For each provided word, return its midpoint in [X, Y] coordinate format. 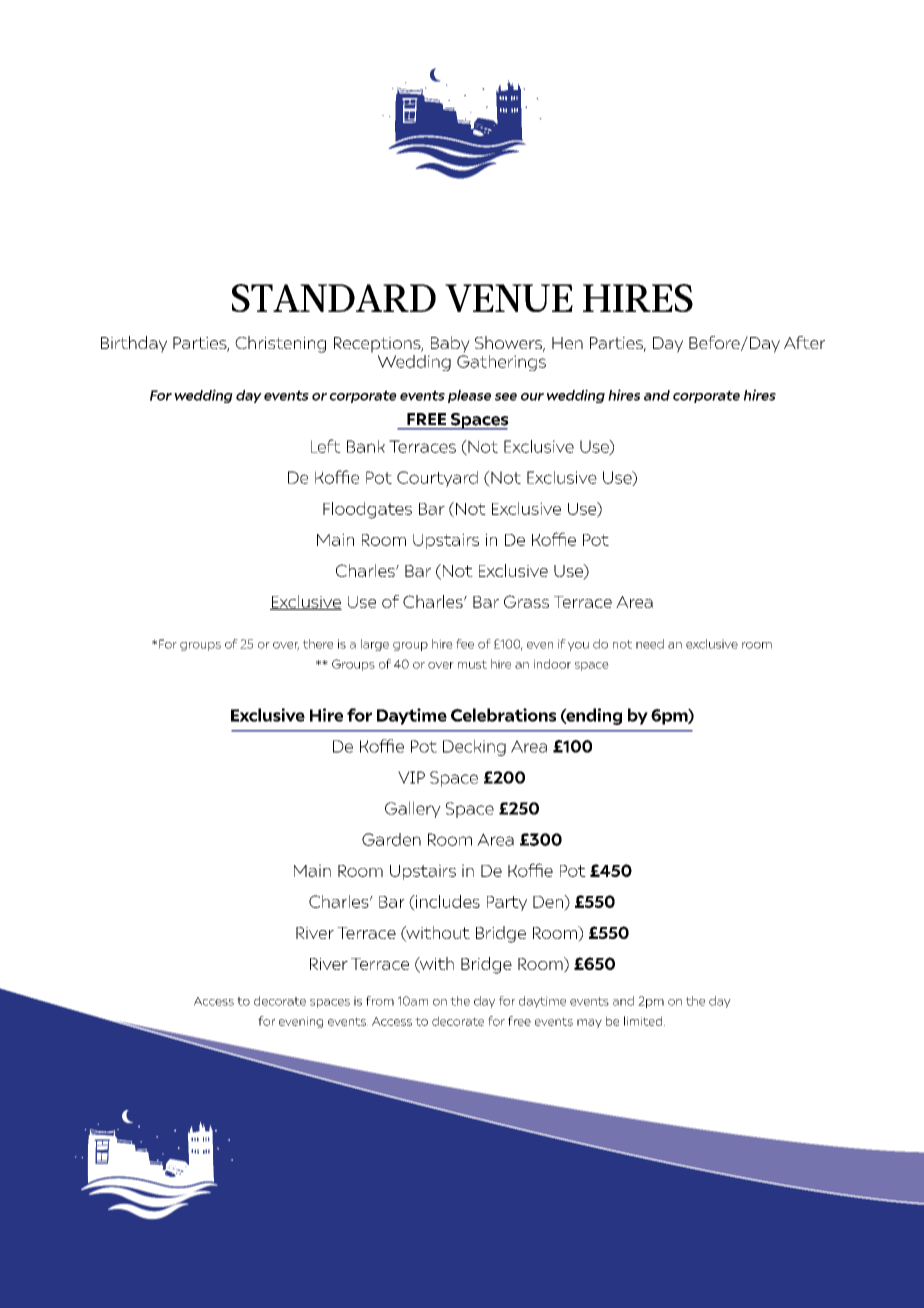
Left [326, 446]
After [804, 342]
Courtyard [437, 479]
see [506, 397]
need [650, 644]
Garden [391, 839]
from [380, 1001]
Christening [280, 344]
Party [507, 903]
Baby [450, 344]
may [589, 1023]
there [318, 644]
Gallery [413, 809]
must [472, 664]
